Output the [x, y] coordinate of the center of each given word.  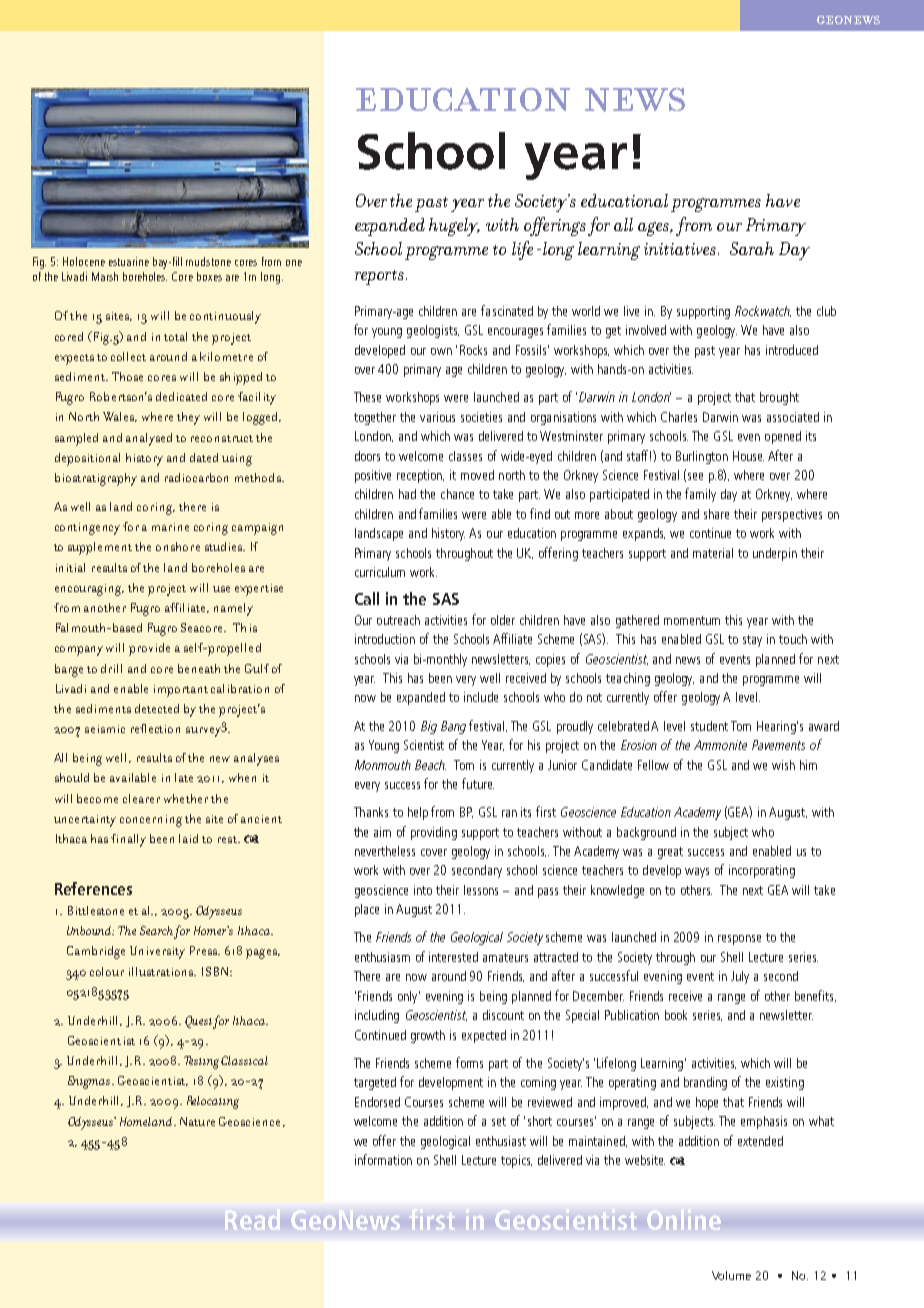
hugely [454, 227]
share [716, 514]
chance [457, 494]
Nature [197, 1121]
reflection [155, 728]
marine [170, 527]
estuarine [129, 261]
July [740, 977]
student [709, 726]
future [478, 783]
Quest [199, 1022]
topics [516, 1161]
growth [428, 1036]
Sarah [752, 248]
